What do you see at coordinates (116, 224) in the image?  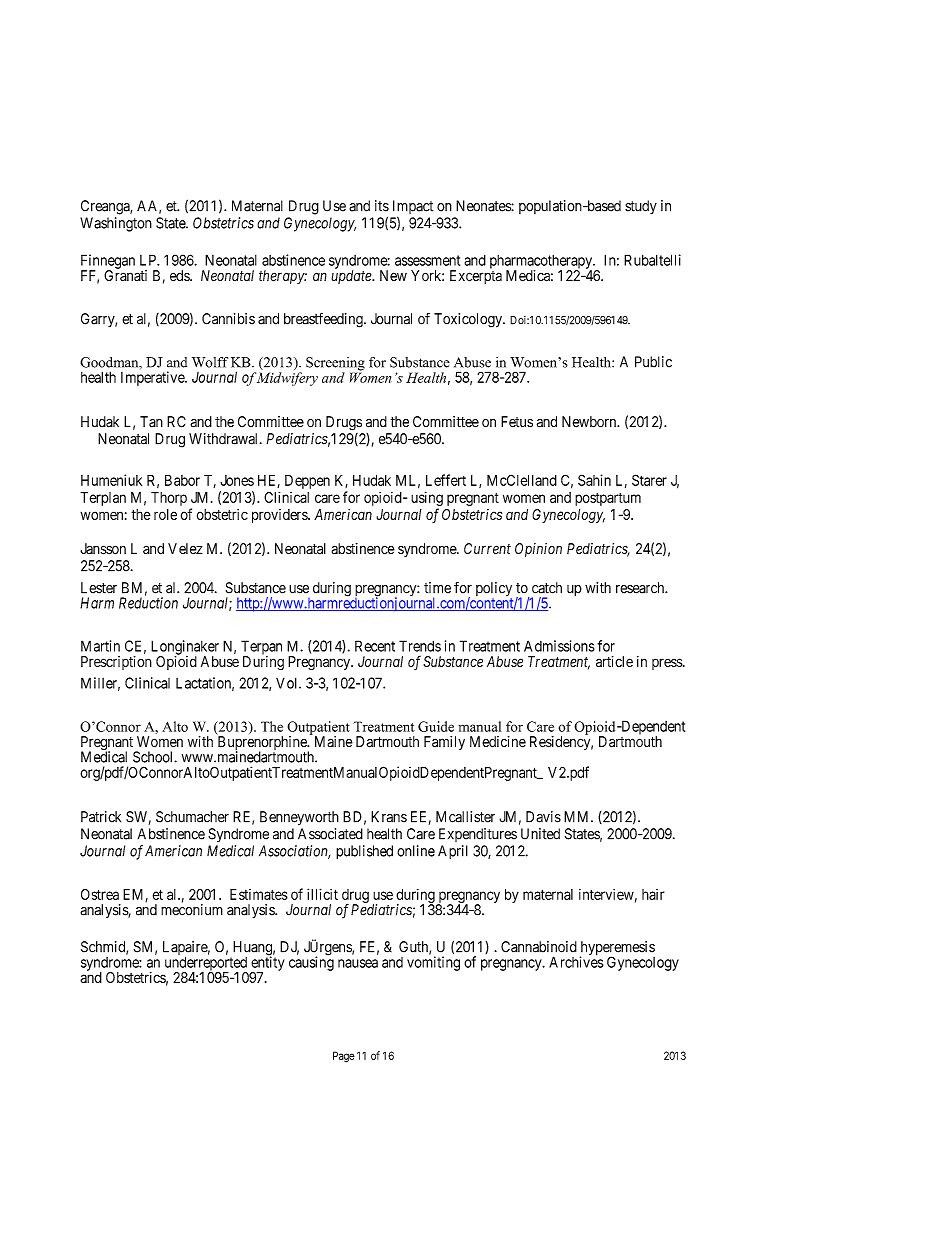 I see `Washington` at bounding box center [116, 224].
